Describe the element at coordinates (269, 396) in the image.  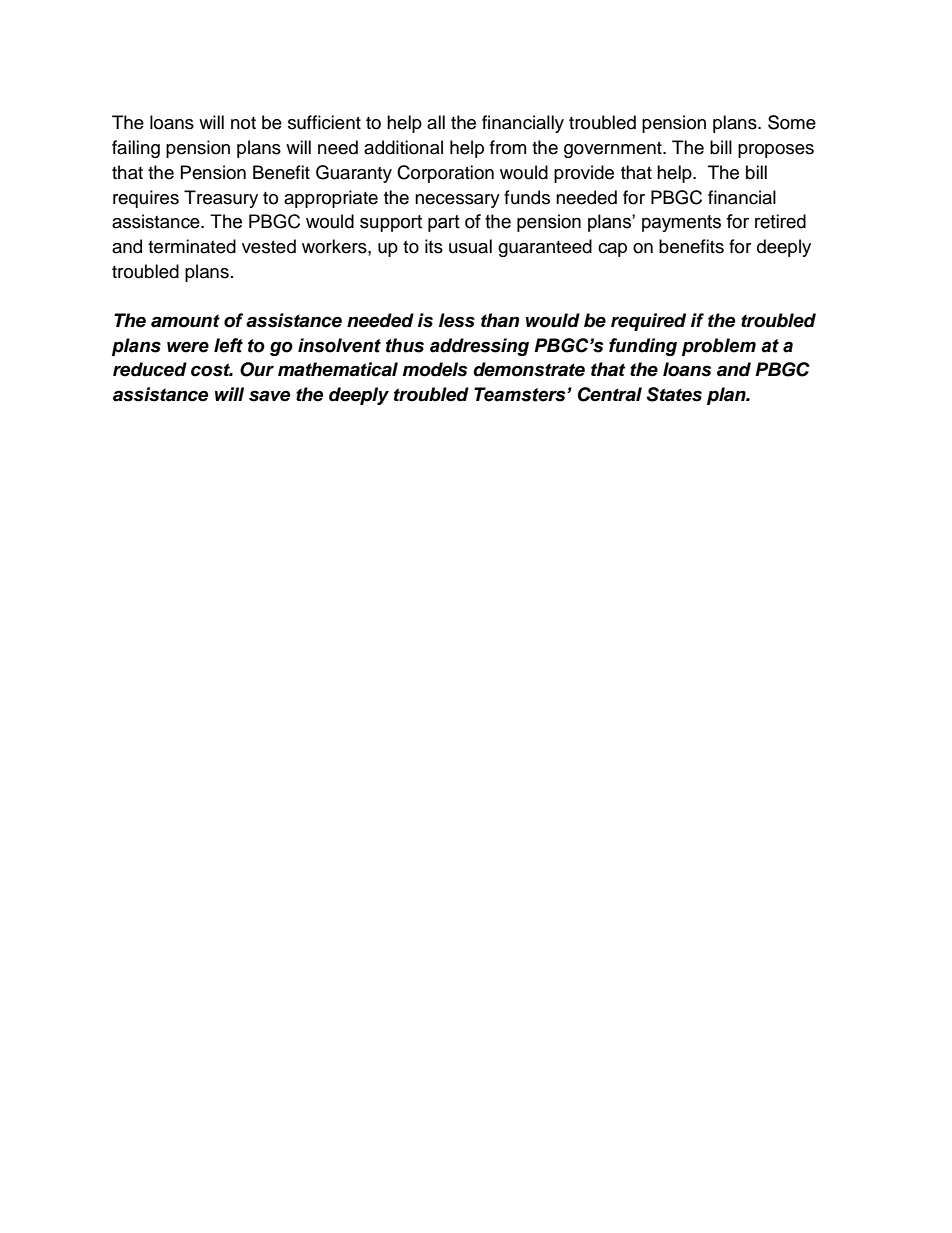
I see `save` at that location.
